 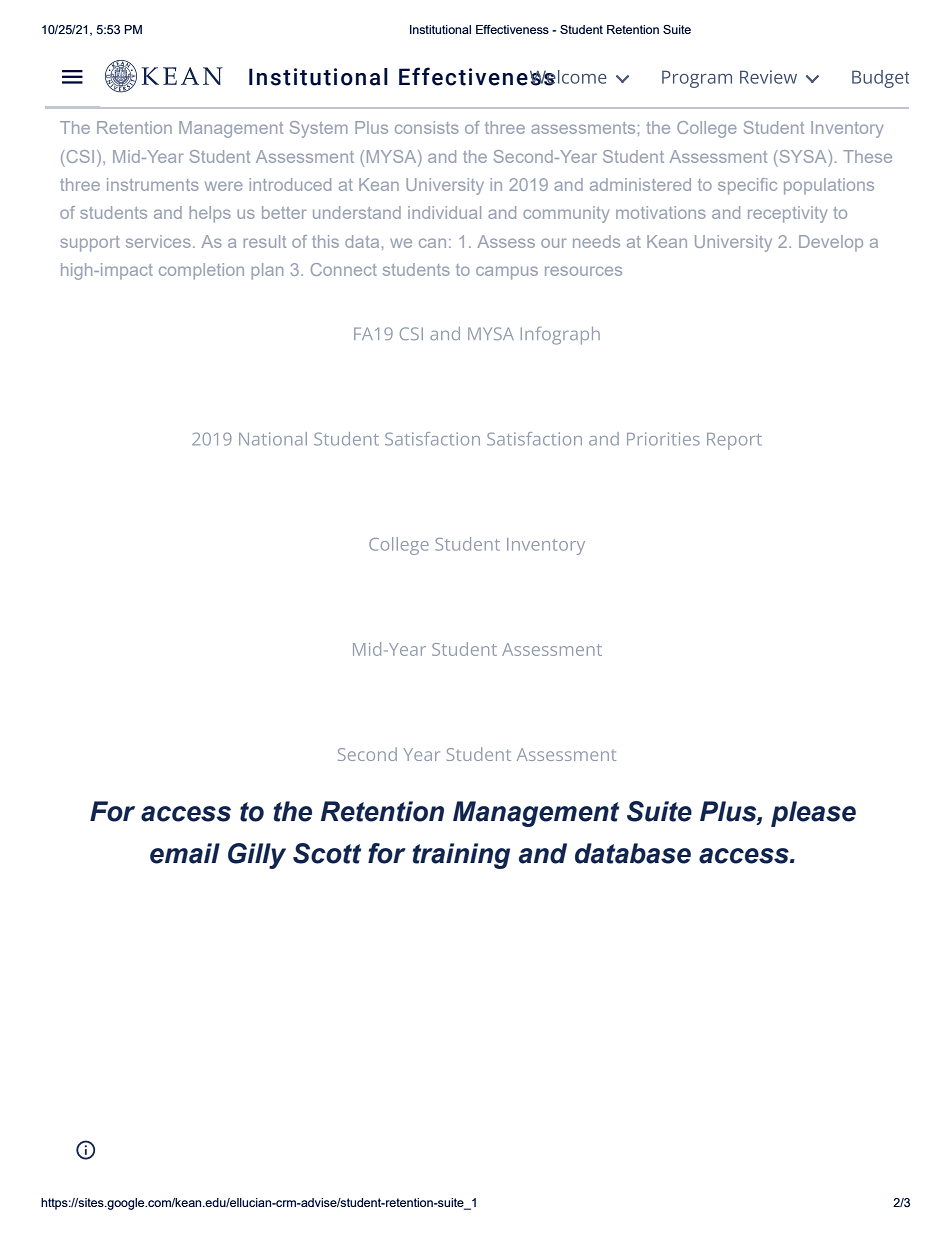 What do you see at coordinates (507, 273) in the screenshot?
I see `campus` at bounding box center [507, 273].
